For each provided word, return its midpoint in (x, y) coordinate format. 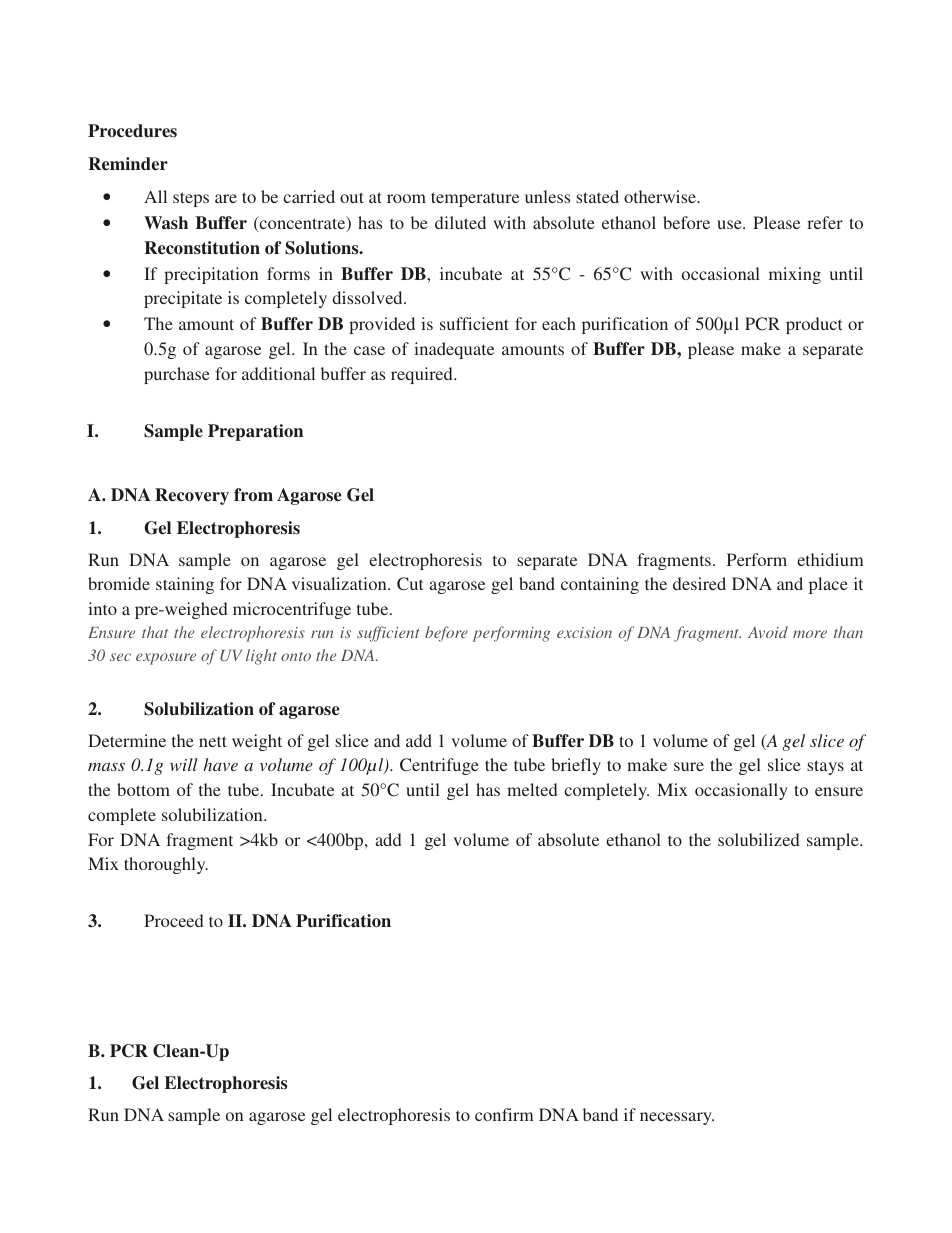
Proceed (173, 920)
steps (191, 199)
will (184, 764)
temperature (475, 199)
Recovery (192, 496)
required (423, 375)
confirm (504, 1114)
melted (532, 789)
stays (825, 767)
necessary (677, 1118)
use (730, 224)
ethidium (830, 559)
